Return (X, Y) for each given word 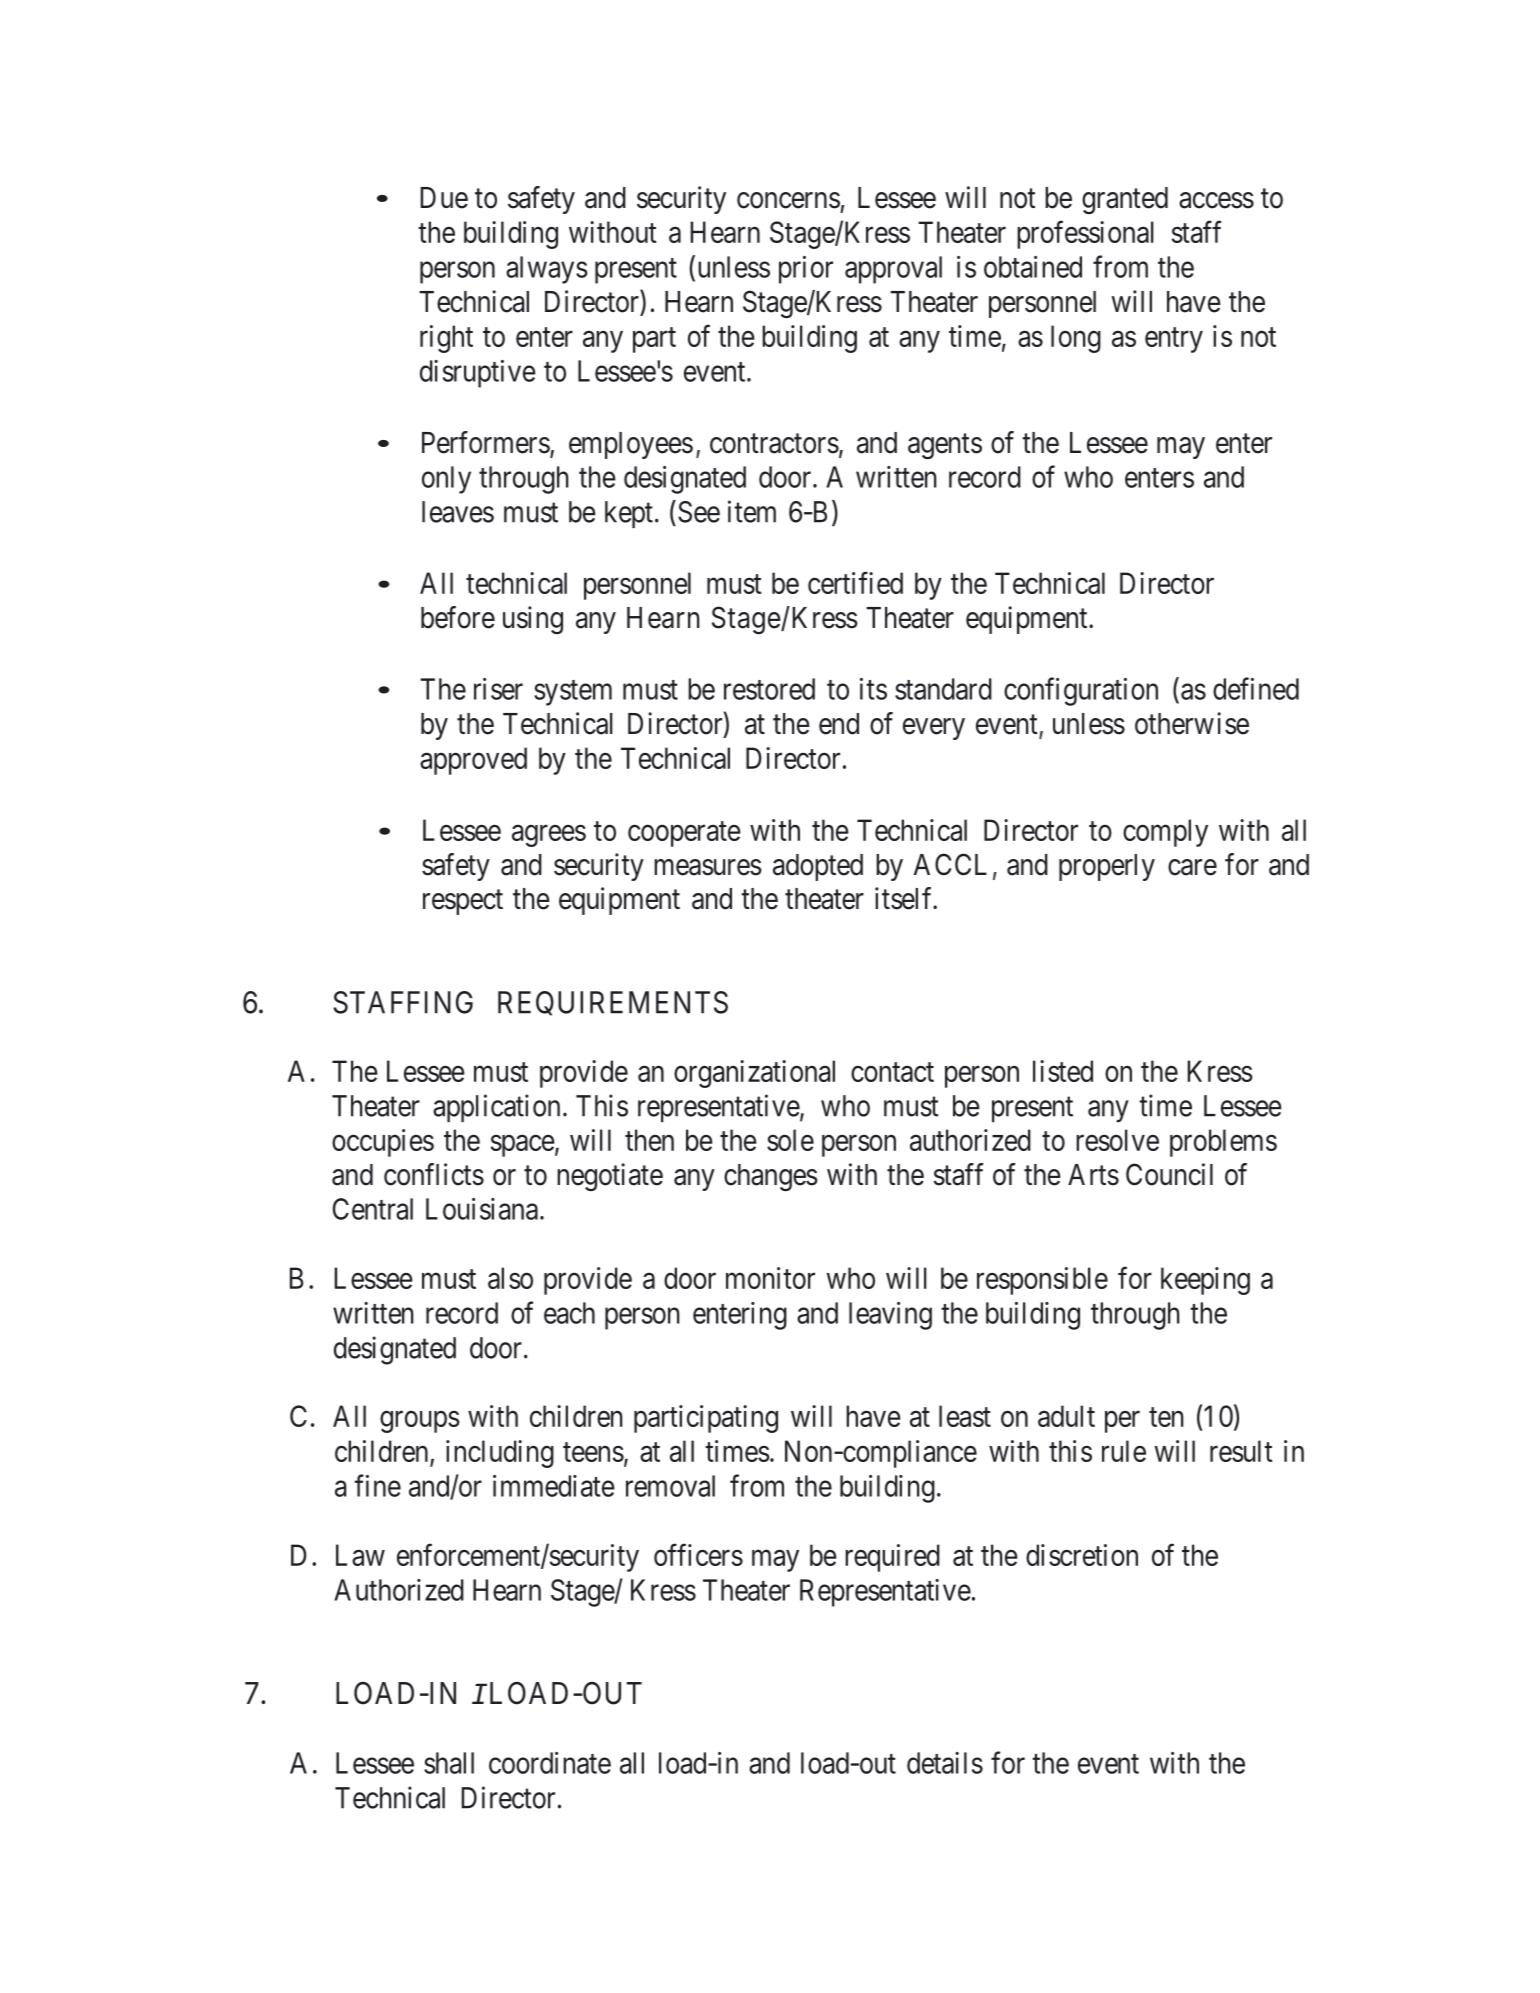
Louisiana (482, 1209)
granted (1125, 200)
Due (444, 198)
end (839, 724)
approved (473, 761)
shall (449, 1763)
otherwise (1192, 723)
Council (1169, 1174)
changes (771, 1177)
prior (806, 270)
